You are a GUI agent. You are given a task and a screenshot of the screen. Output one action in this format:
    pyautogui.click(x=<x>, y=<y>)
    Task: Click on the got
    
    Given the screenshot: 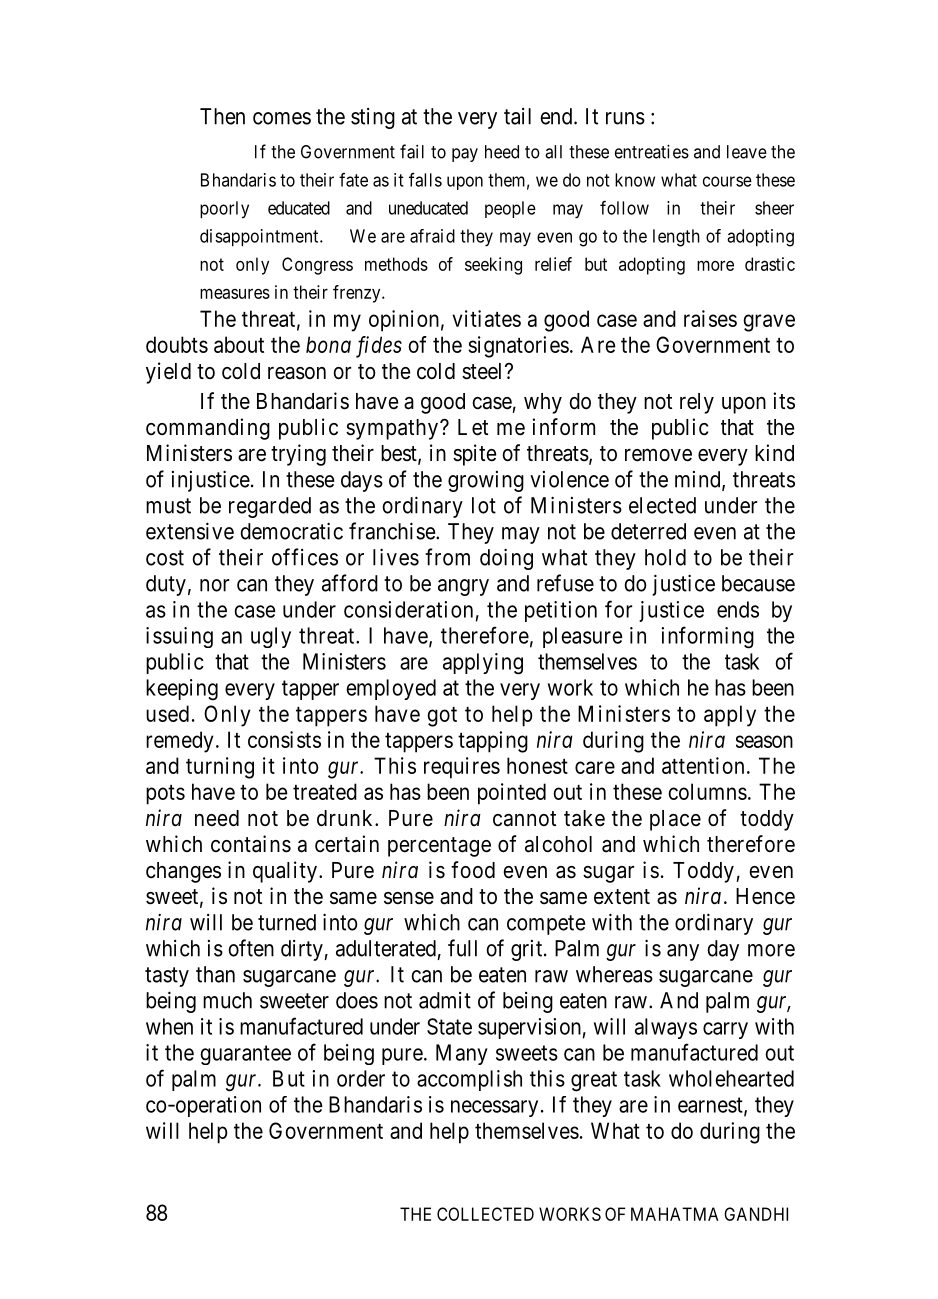 What is the action you would take?
    pyautogui.click(x=442, y=717)
